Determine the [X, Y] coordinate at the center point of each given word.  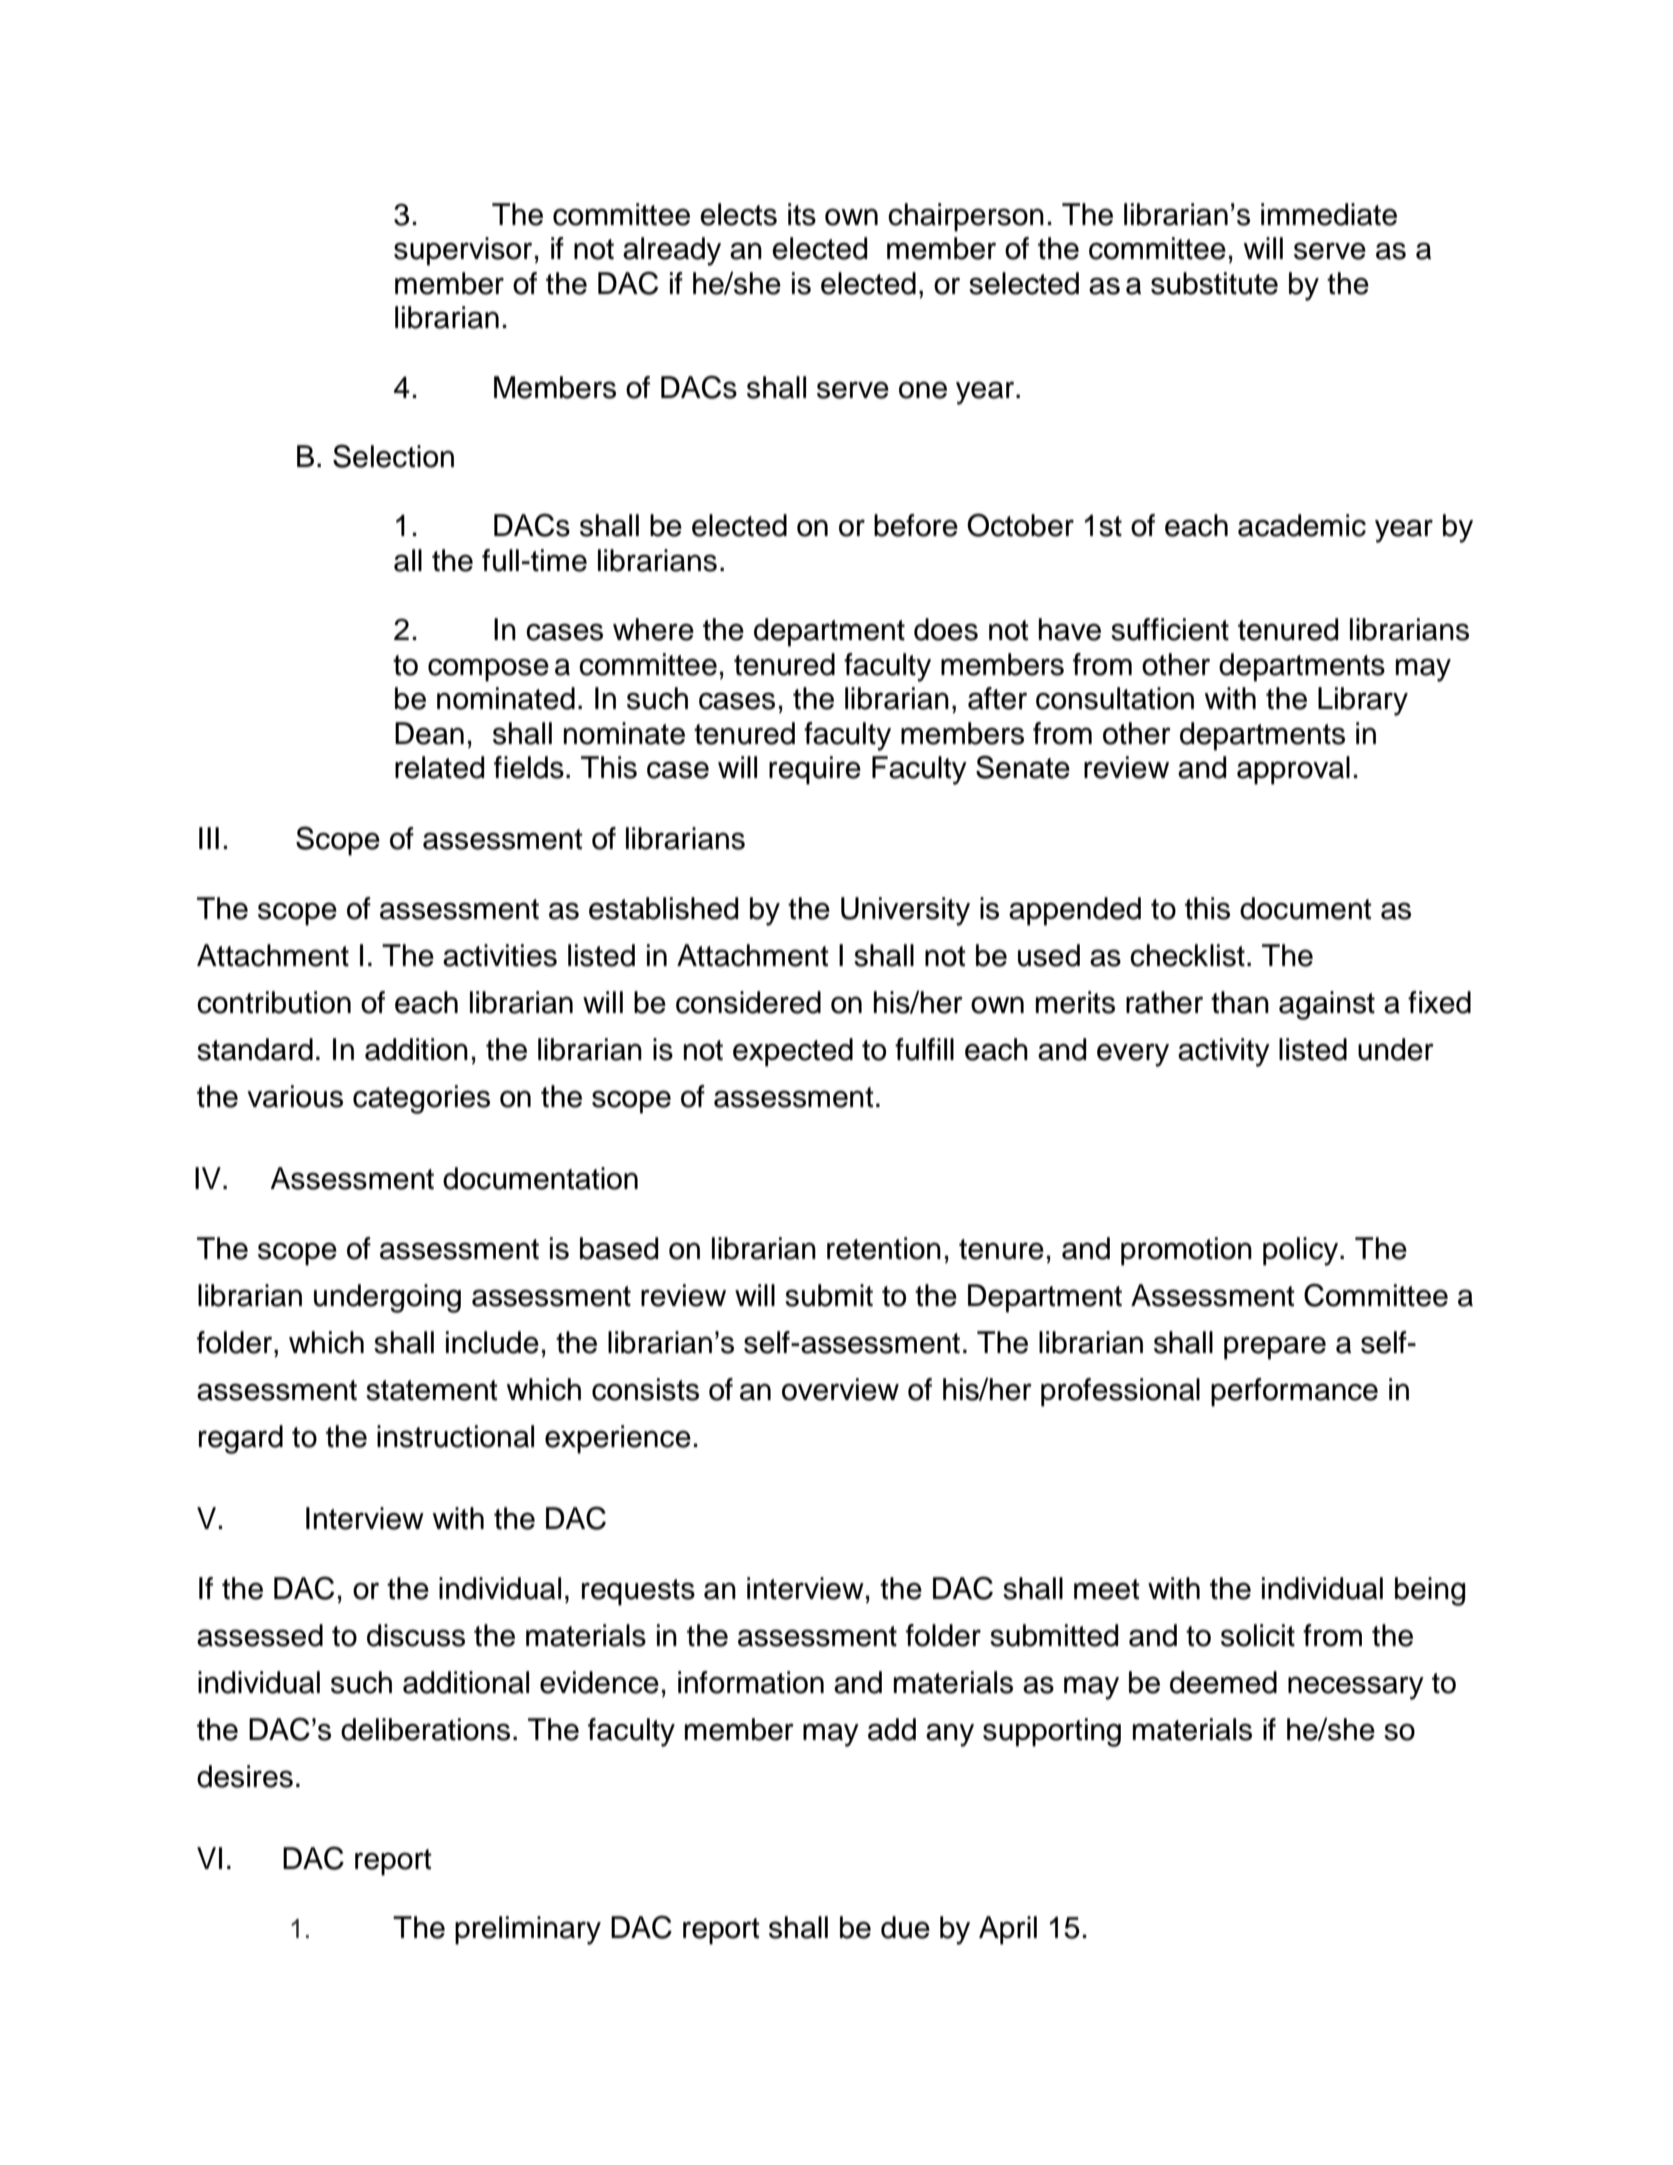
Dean [429, 733]
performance [1294, 1392]
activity [1224, 1052]
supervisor [463, 251]
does [946, 629]
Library [1363, 701]
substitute [1214, 283]
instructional [455, 1436]
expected [793, 1052]
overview [840, 1389]
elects [738, 214]
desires [245, 1776]
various [295, 1096]
